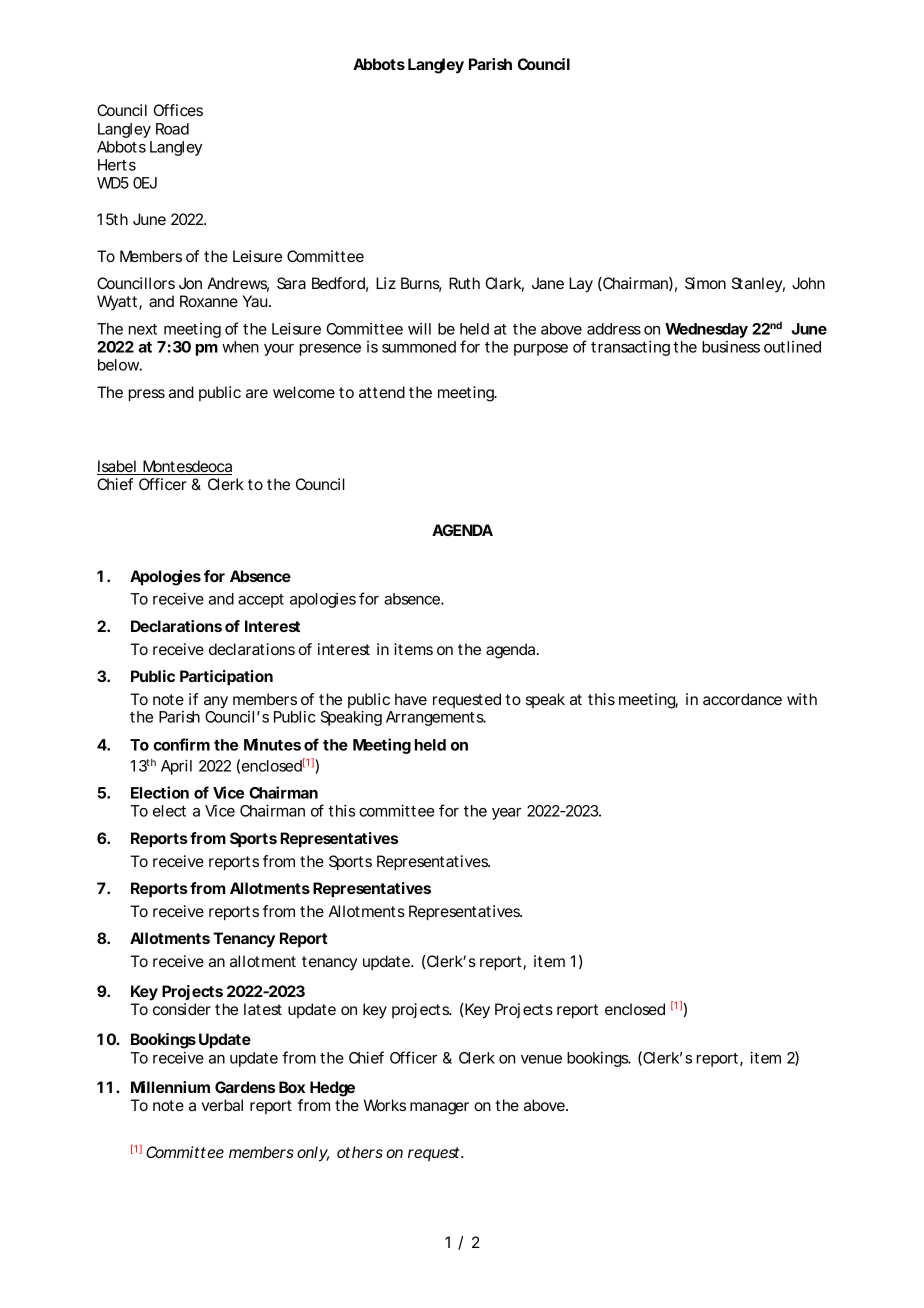 The width and height of the image is (924, 1308). I want to click on accordance, so click(742, 699).
